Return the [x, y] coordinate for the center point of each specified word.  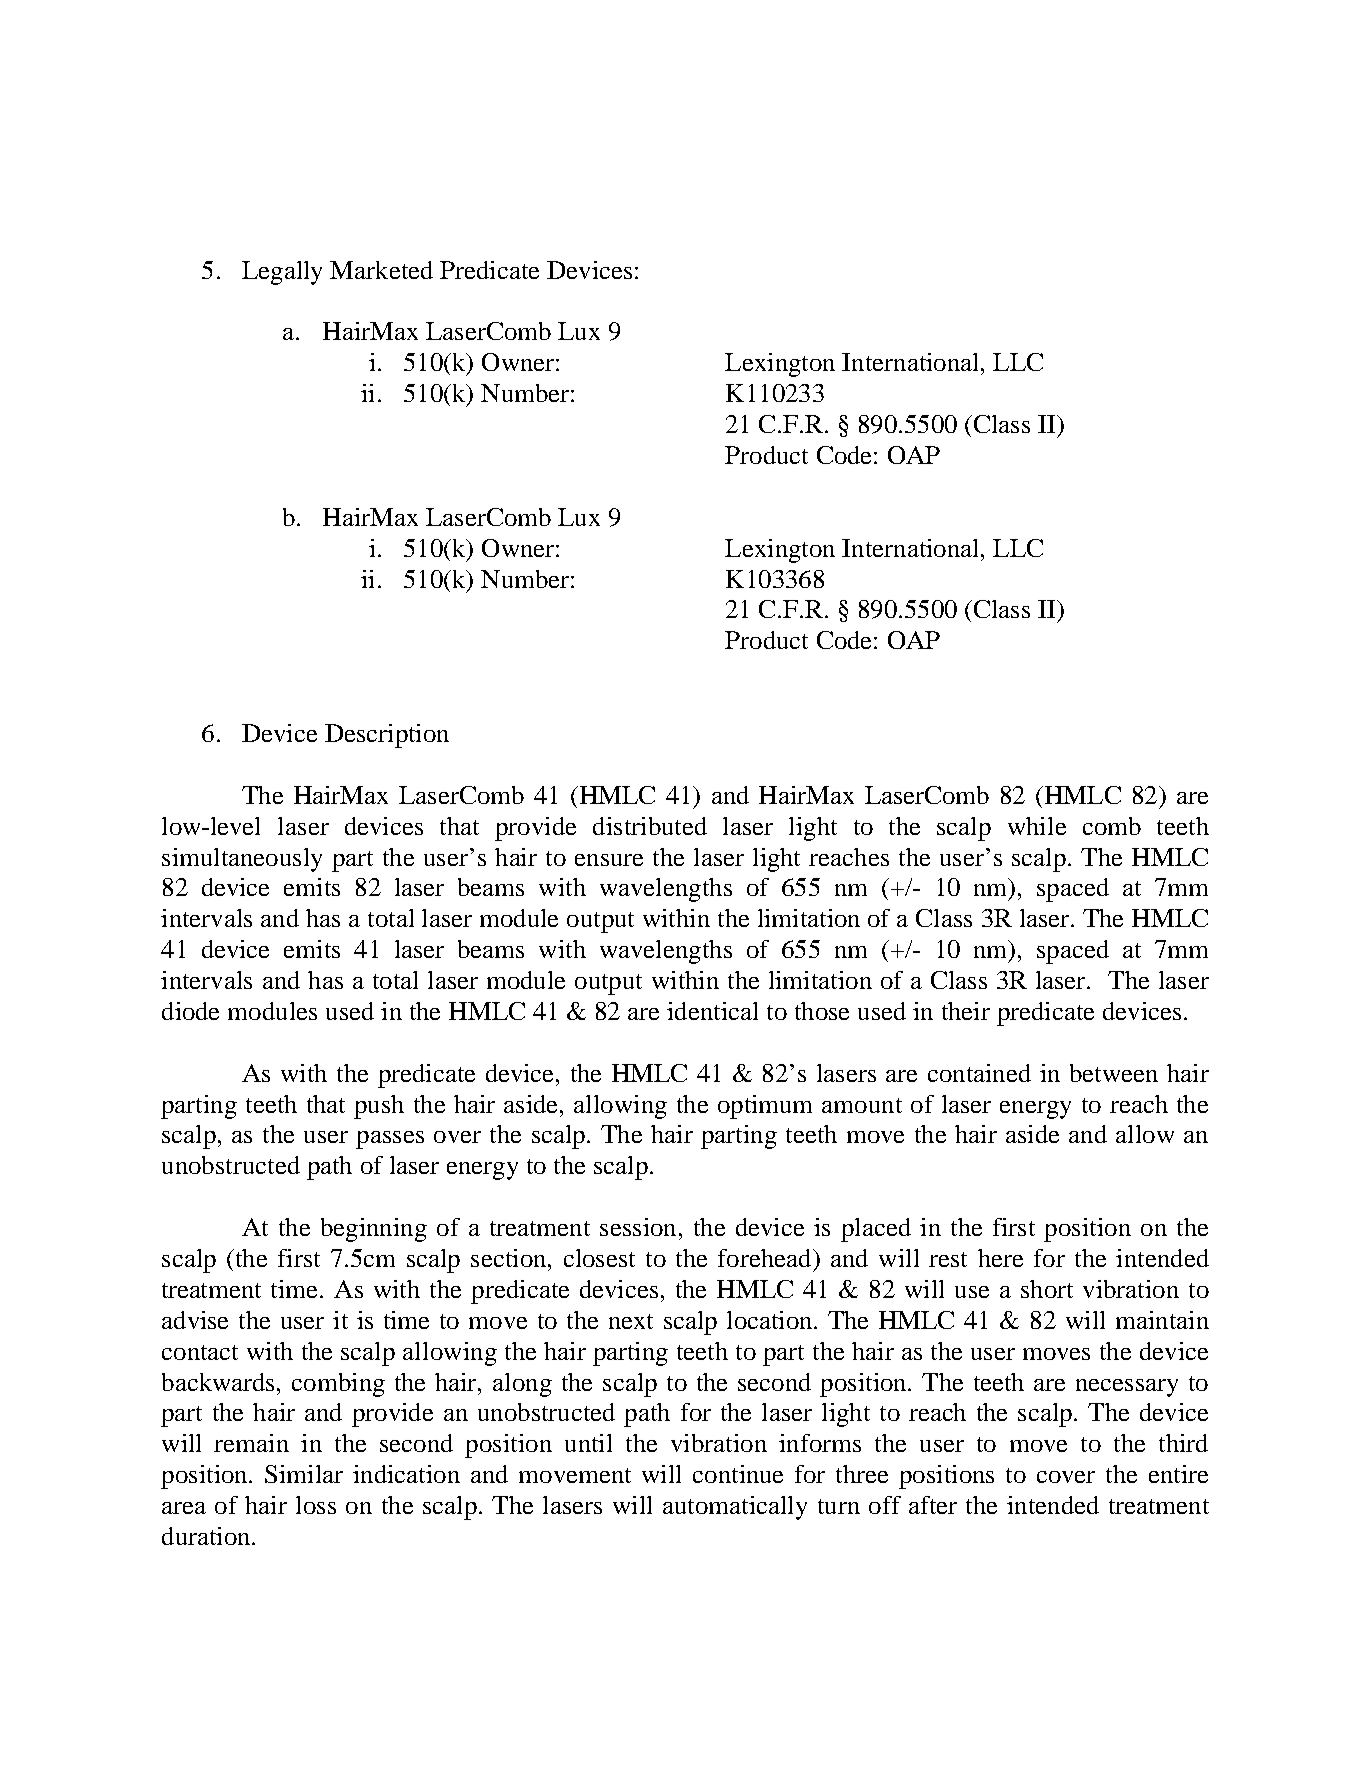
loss [316, 1505]
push [379, 1107]
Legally [282, 273]
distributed [650, 826]
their [966, 1011]
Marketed [381, 270]
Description [387, 736]
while [1037, 826]
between [1114, 1073]
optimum [765, 1107]
